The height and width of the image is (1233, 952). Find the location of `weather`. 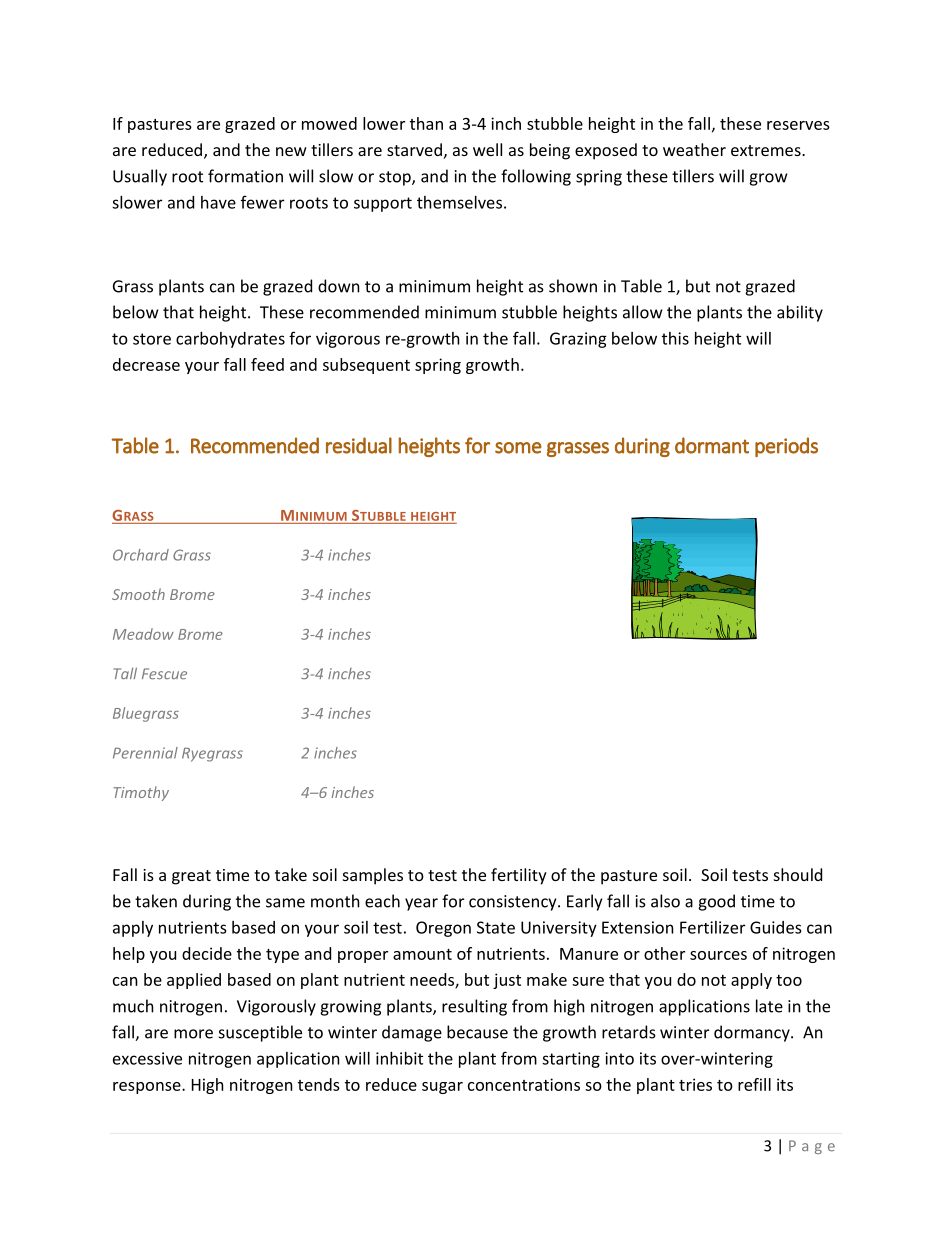

weather is located at coordinates (694, 149).
